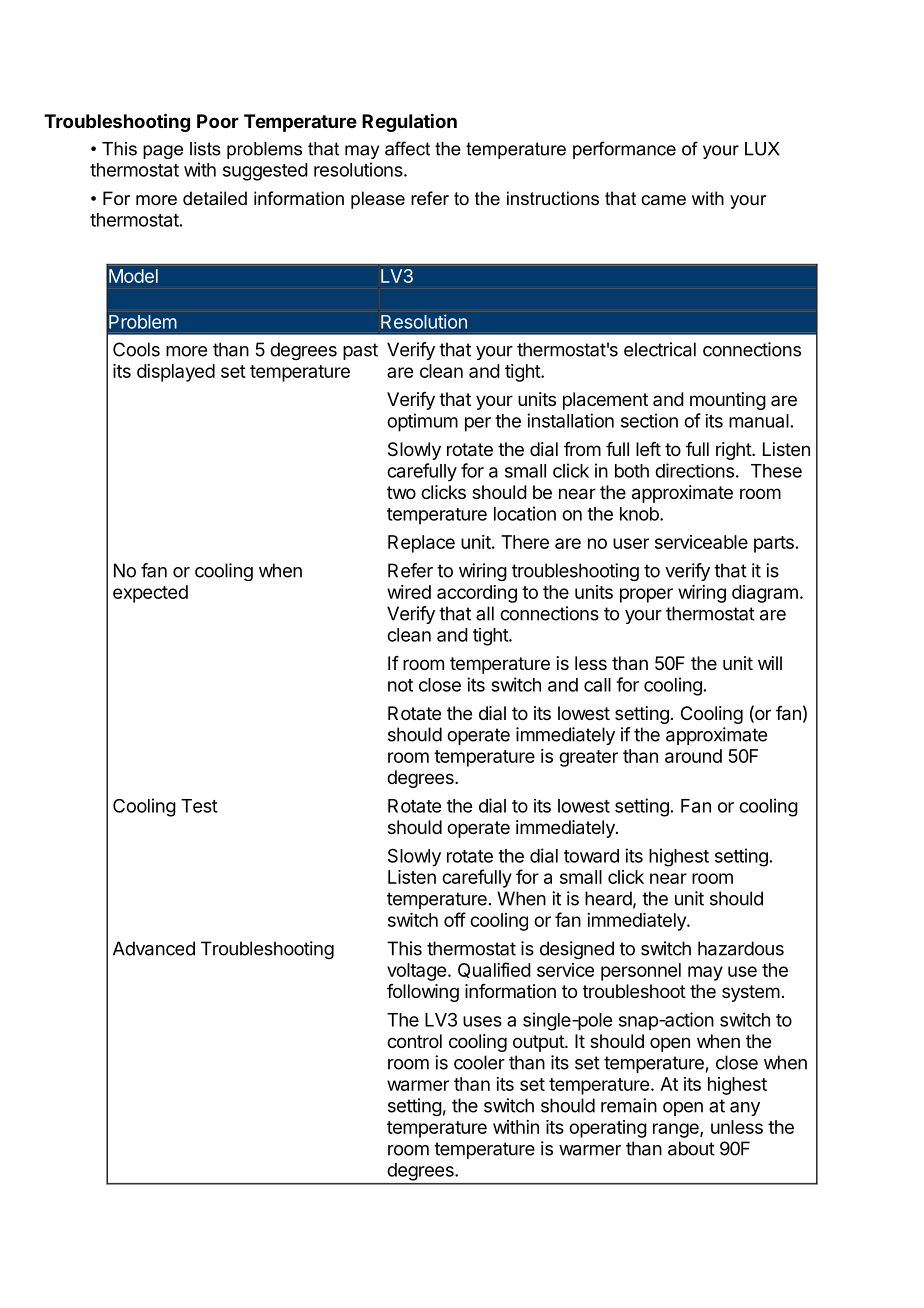  I want to click on LUX, so click(762, 149).
